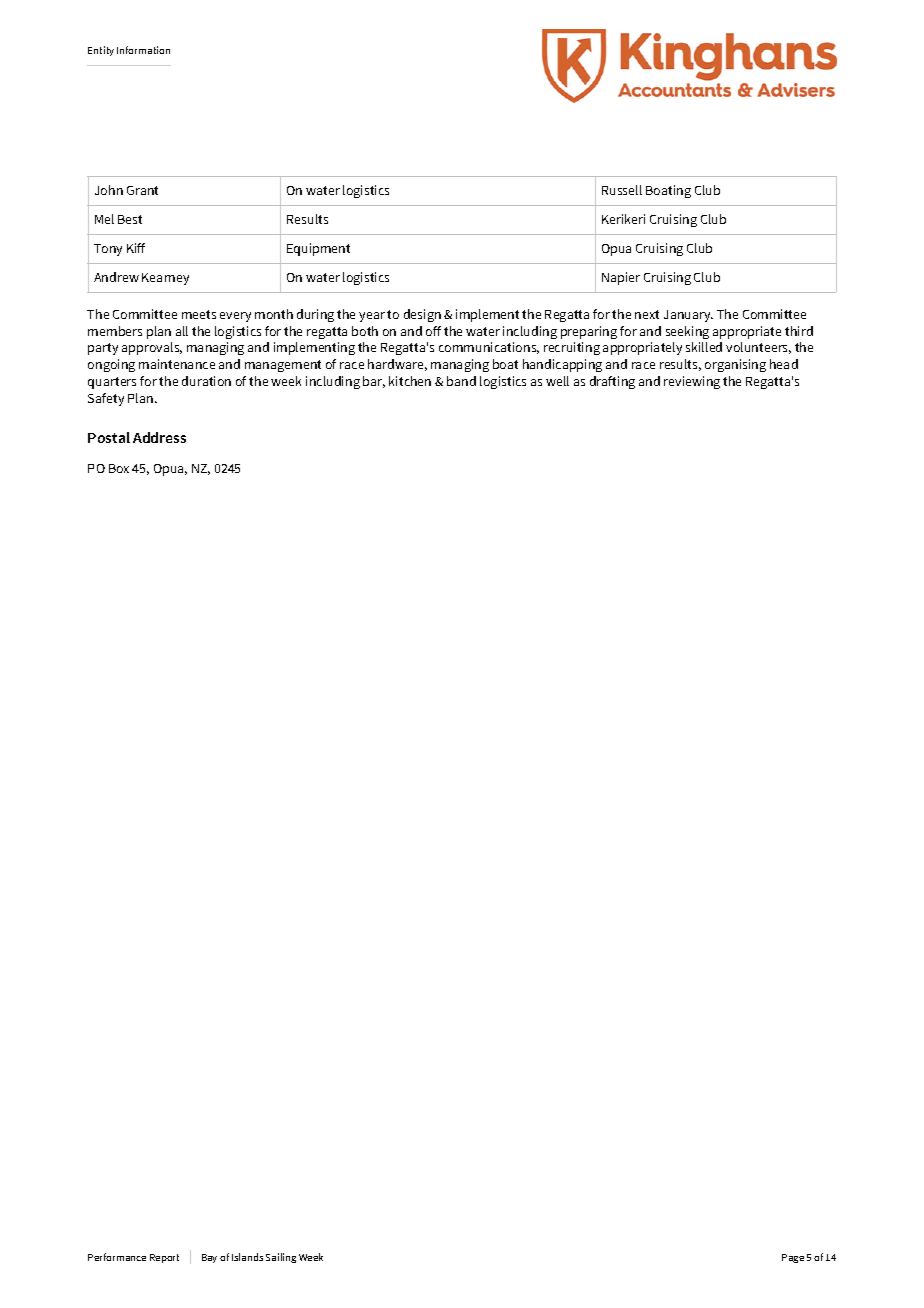 Image resolution: width=924 pixels, height=1308 pixels. Describe the element at coordinates (621, 278) in the screenshot. I see `Napier` at that location.
